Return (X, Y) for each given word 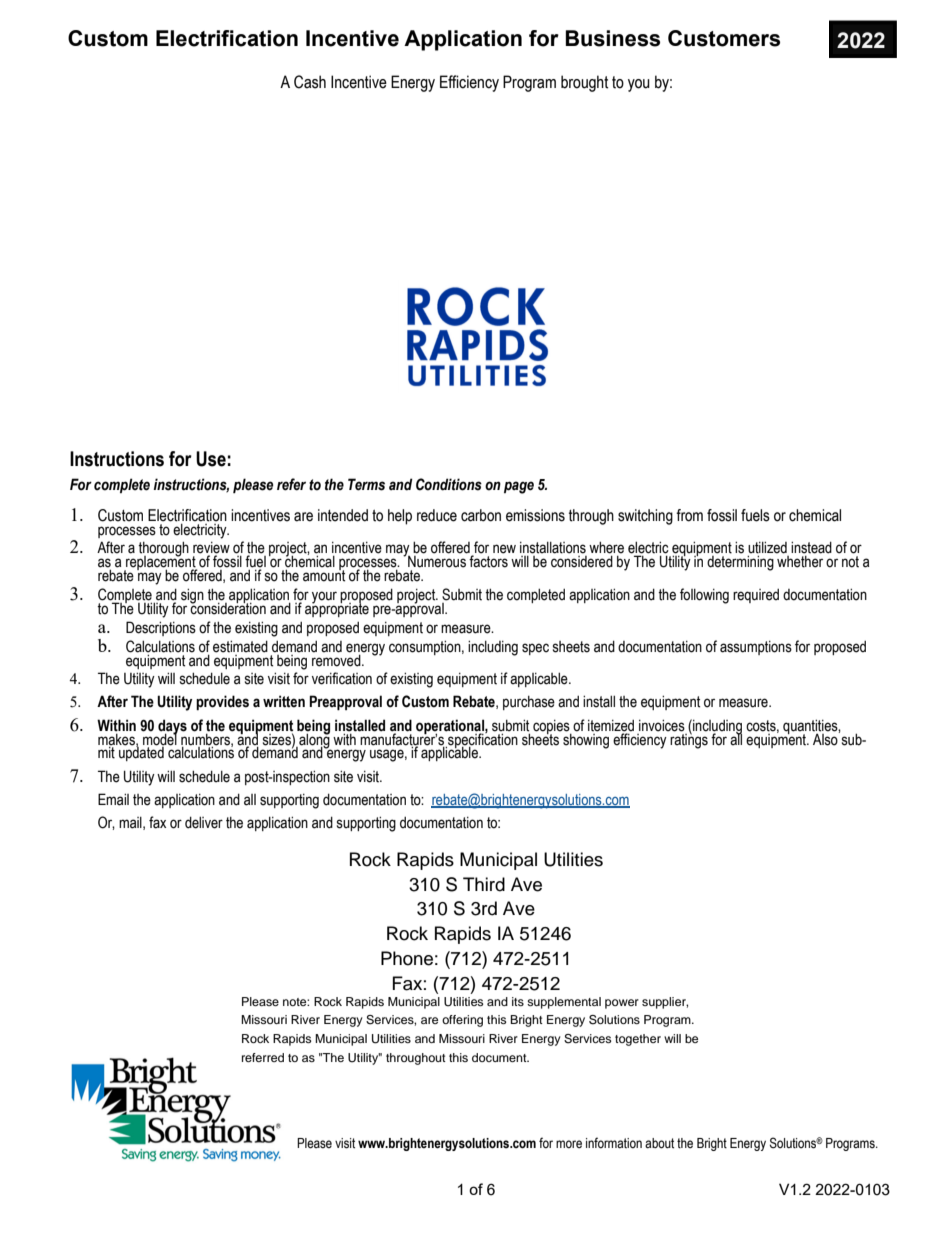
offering (462, 1021)
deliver (204, 822)
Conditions (449, 484)
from (689, 515)
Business (612, 38)
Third (484, 884)
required (756, 596)
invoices (662, 725)
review (211, 549)
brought (584, 83)
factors (488, 561)
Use (211, 459)
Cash (310, 82)
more (569, 1144)
